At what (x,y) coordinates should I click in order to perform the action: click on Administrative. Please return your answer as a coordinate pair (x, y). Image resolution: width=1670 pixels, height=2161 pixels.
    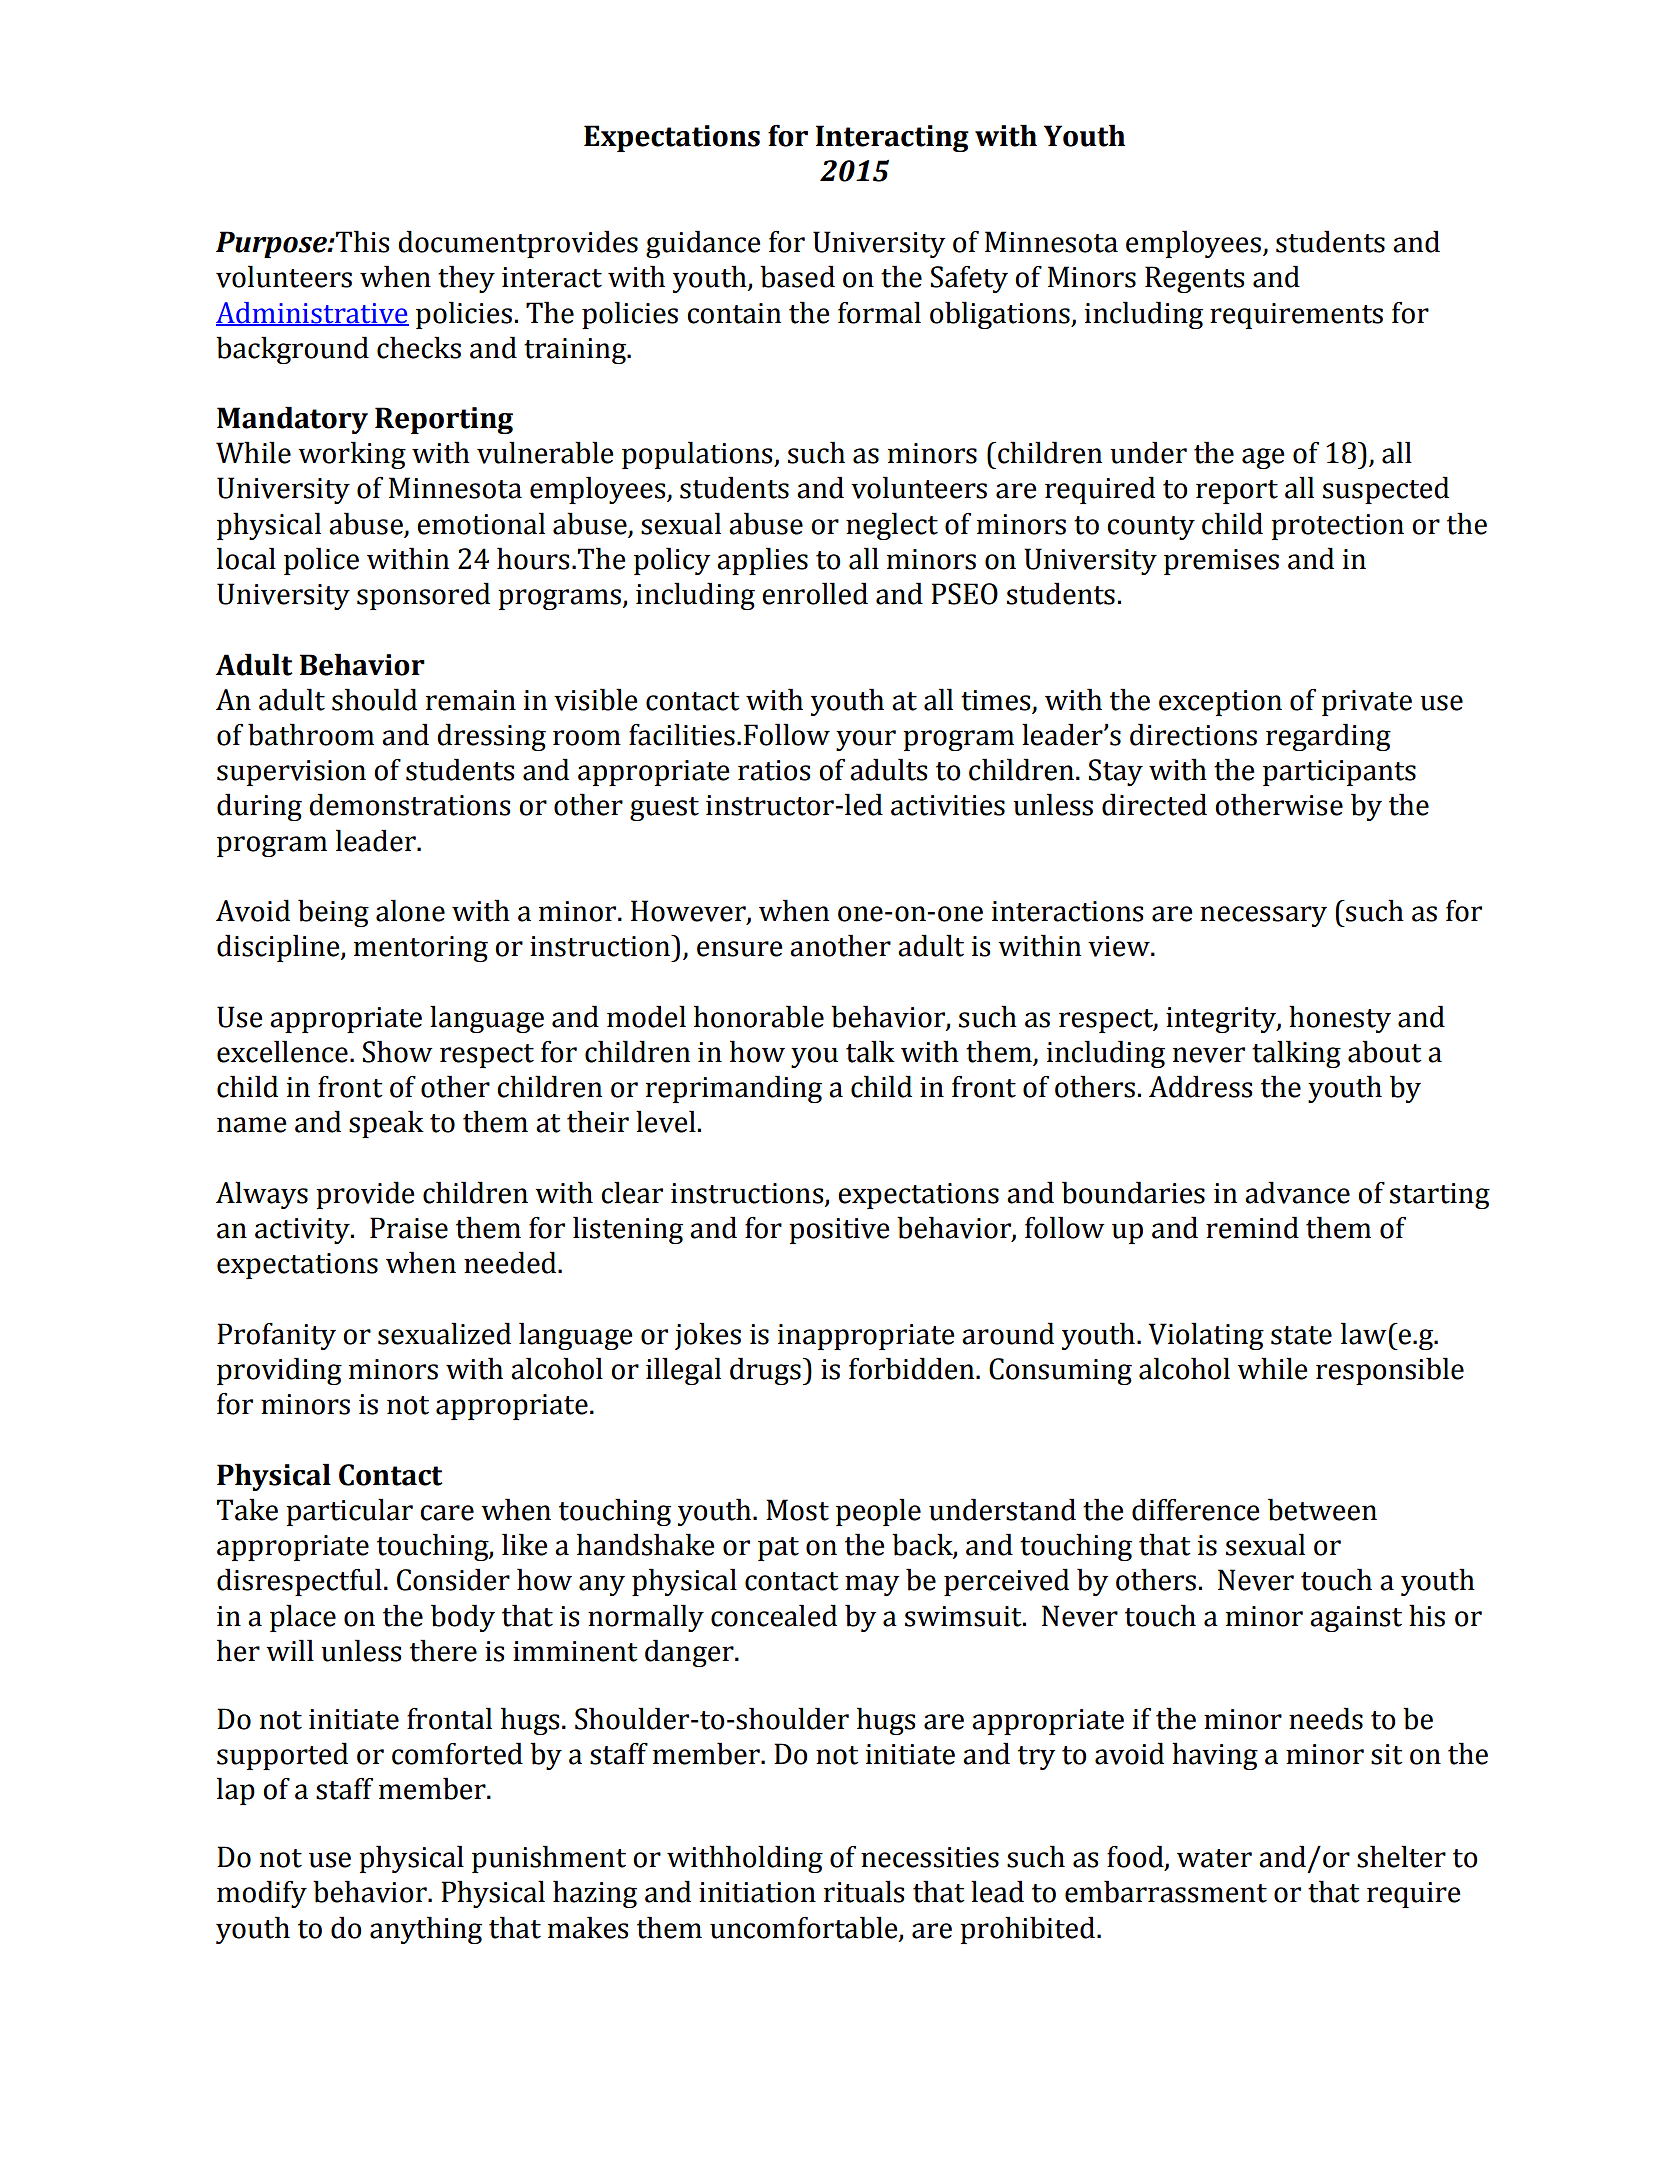
    Looking at the image, I should click on (312, 313).
